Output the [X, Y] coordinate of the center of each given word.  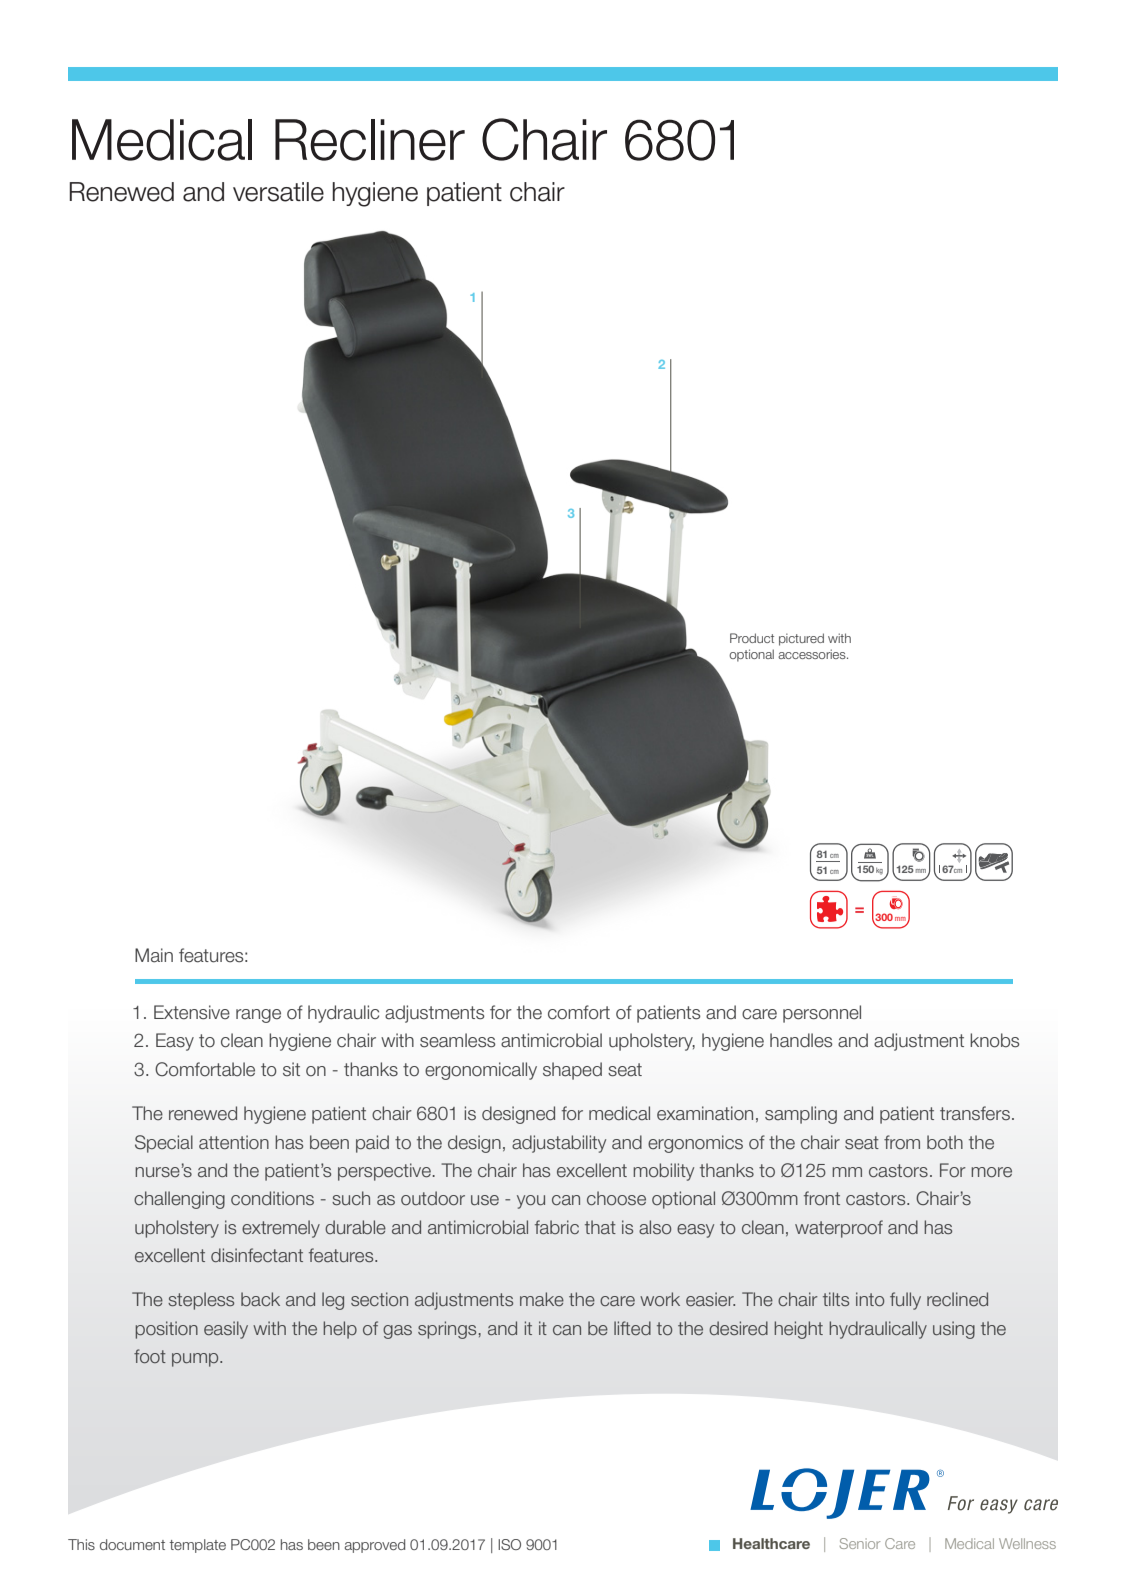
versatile [278, 192]
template [198, 1546]
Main [154, 955]
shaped [572, 1071]
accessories [813, 654]
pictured [801, 639]
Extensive [192, 1012]
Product [752, 638]
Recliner [370, 140]
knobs [994, 1040]
